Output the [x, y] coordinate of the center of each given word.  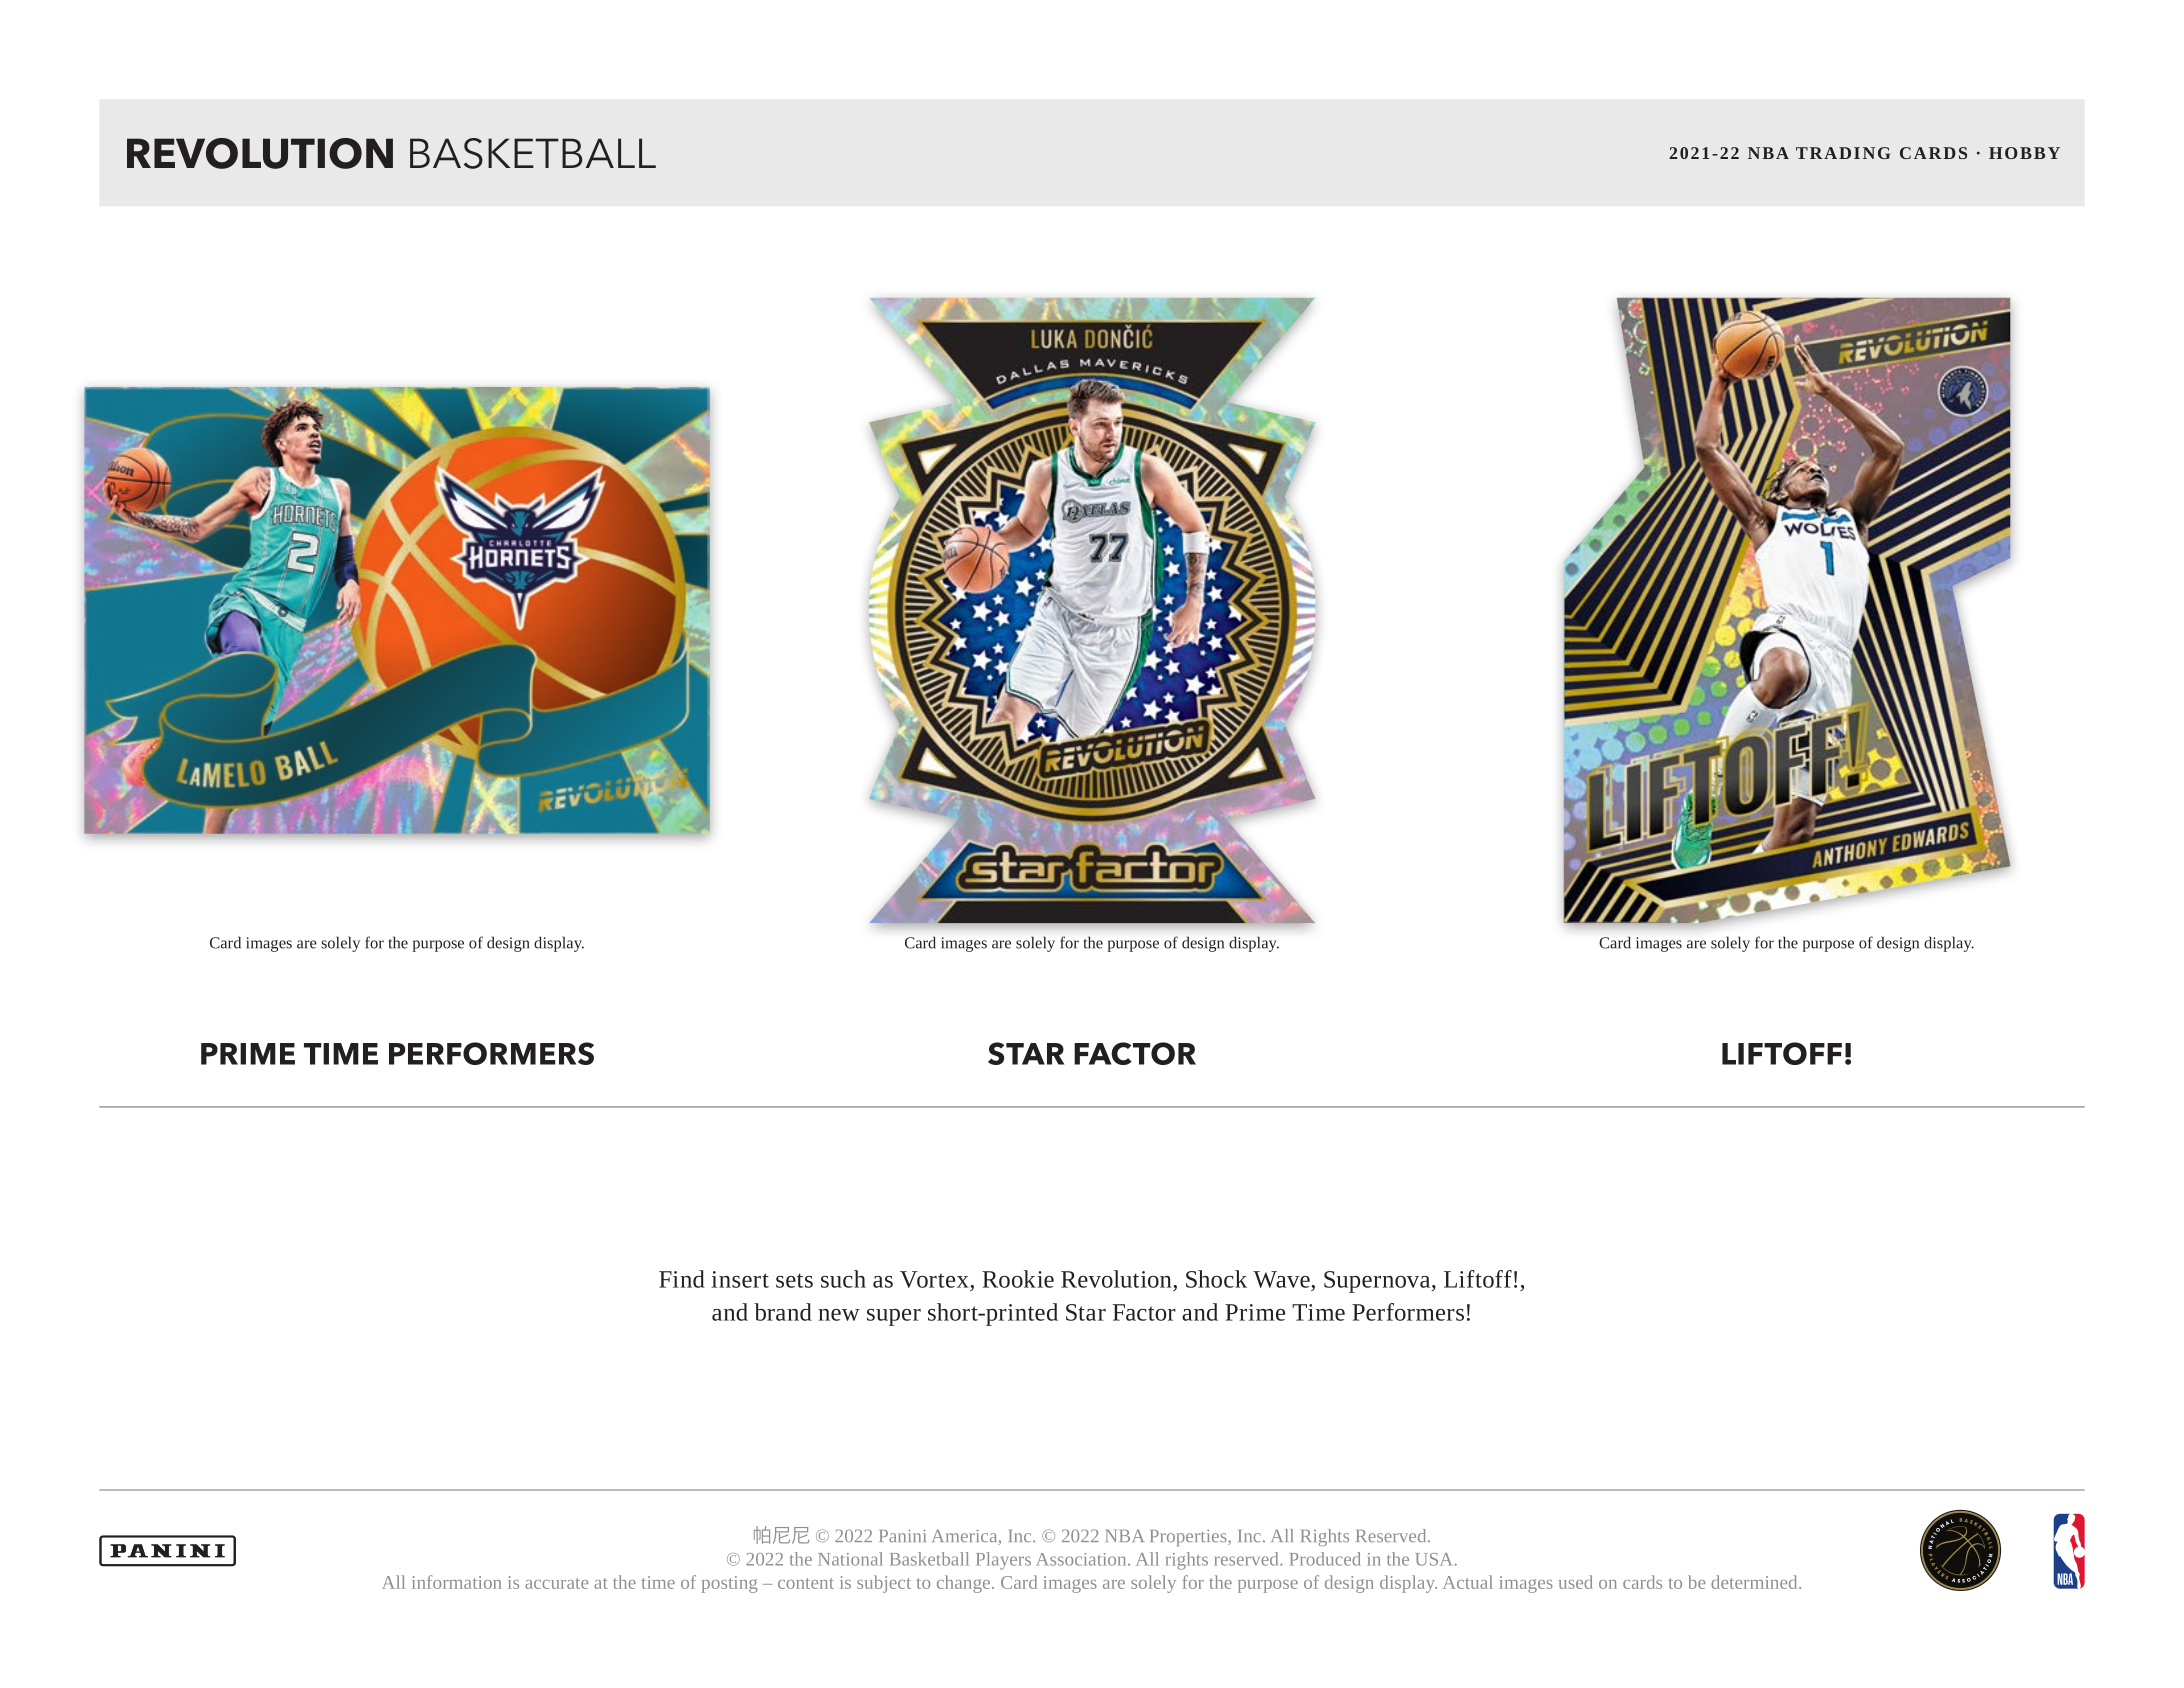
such [843, 1279]
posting [730, 1584]
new [839, 1315]
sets [794, 1280]
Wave [1282, 1279]
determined [1755, 1582]
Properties [1189, 1537]
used [1576, 1582]
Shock [1216, 1279]
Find [682, 1279]
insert [740, 1279]
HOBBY [2024, 153]
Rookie [1018, 1279]
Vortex [935, 1279]
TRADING [1843, 153]
